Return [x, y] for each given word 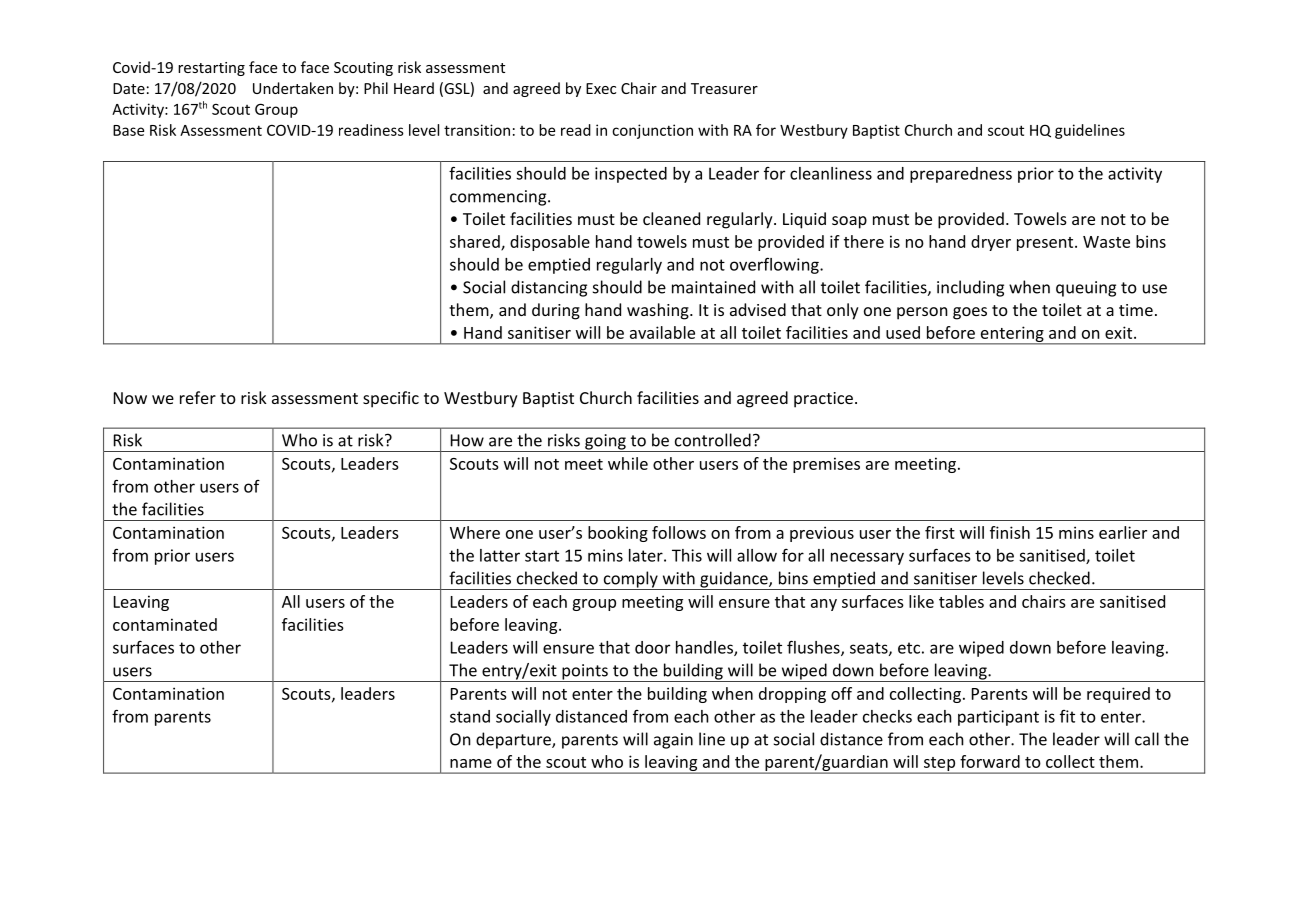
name [471, 763]
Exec [601, 88]
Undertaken [293, 88]
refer [198, 397]
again [673, 741]
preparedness [961, 175]
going [605, 443]
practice [823, 400]
